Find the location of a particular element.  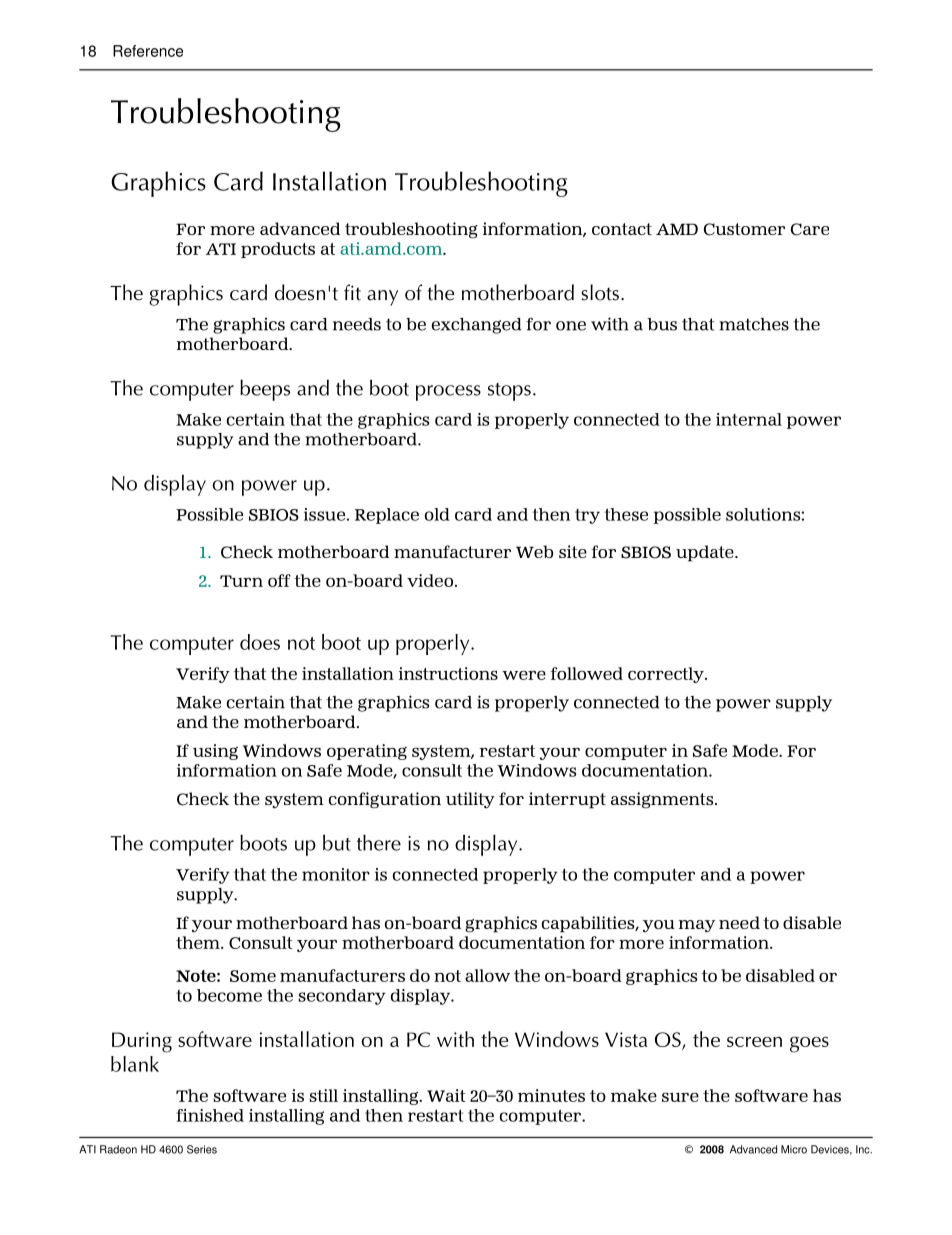

Reference is located at coordinates (148, 51).
